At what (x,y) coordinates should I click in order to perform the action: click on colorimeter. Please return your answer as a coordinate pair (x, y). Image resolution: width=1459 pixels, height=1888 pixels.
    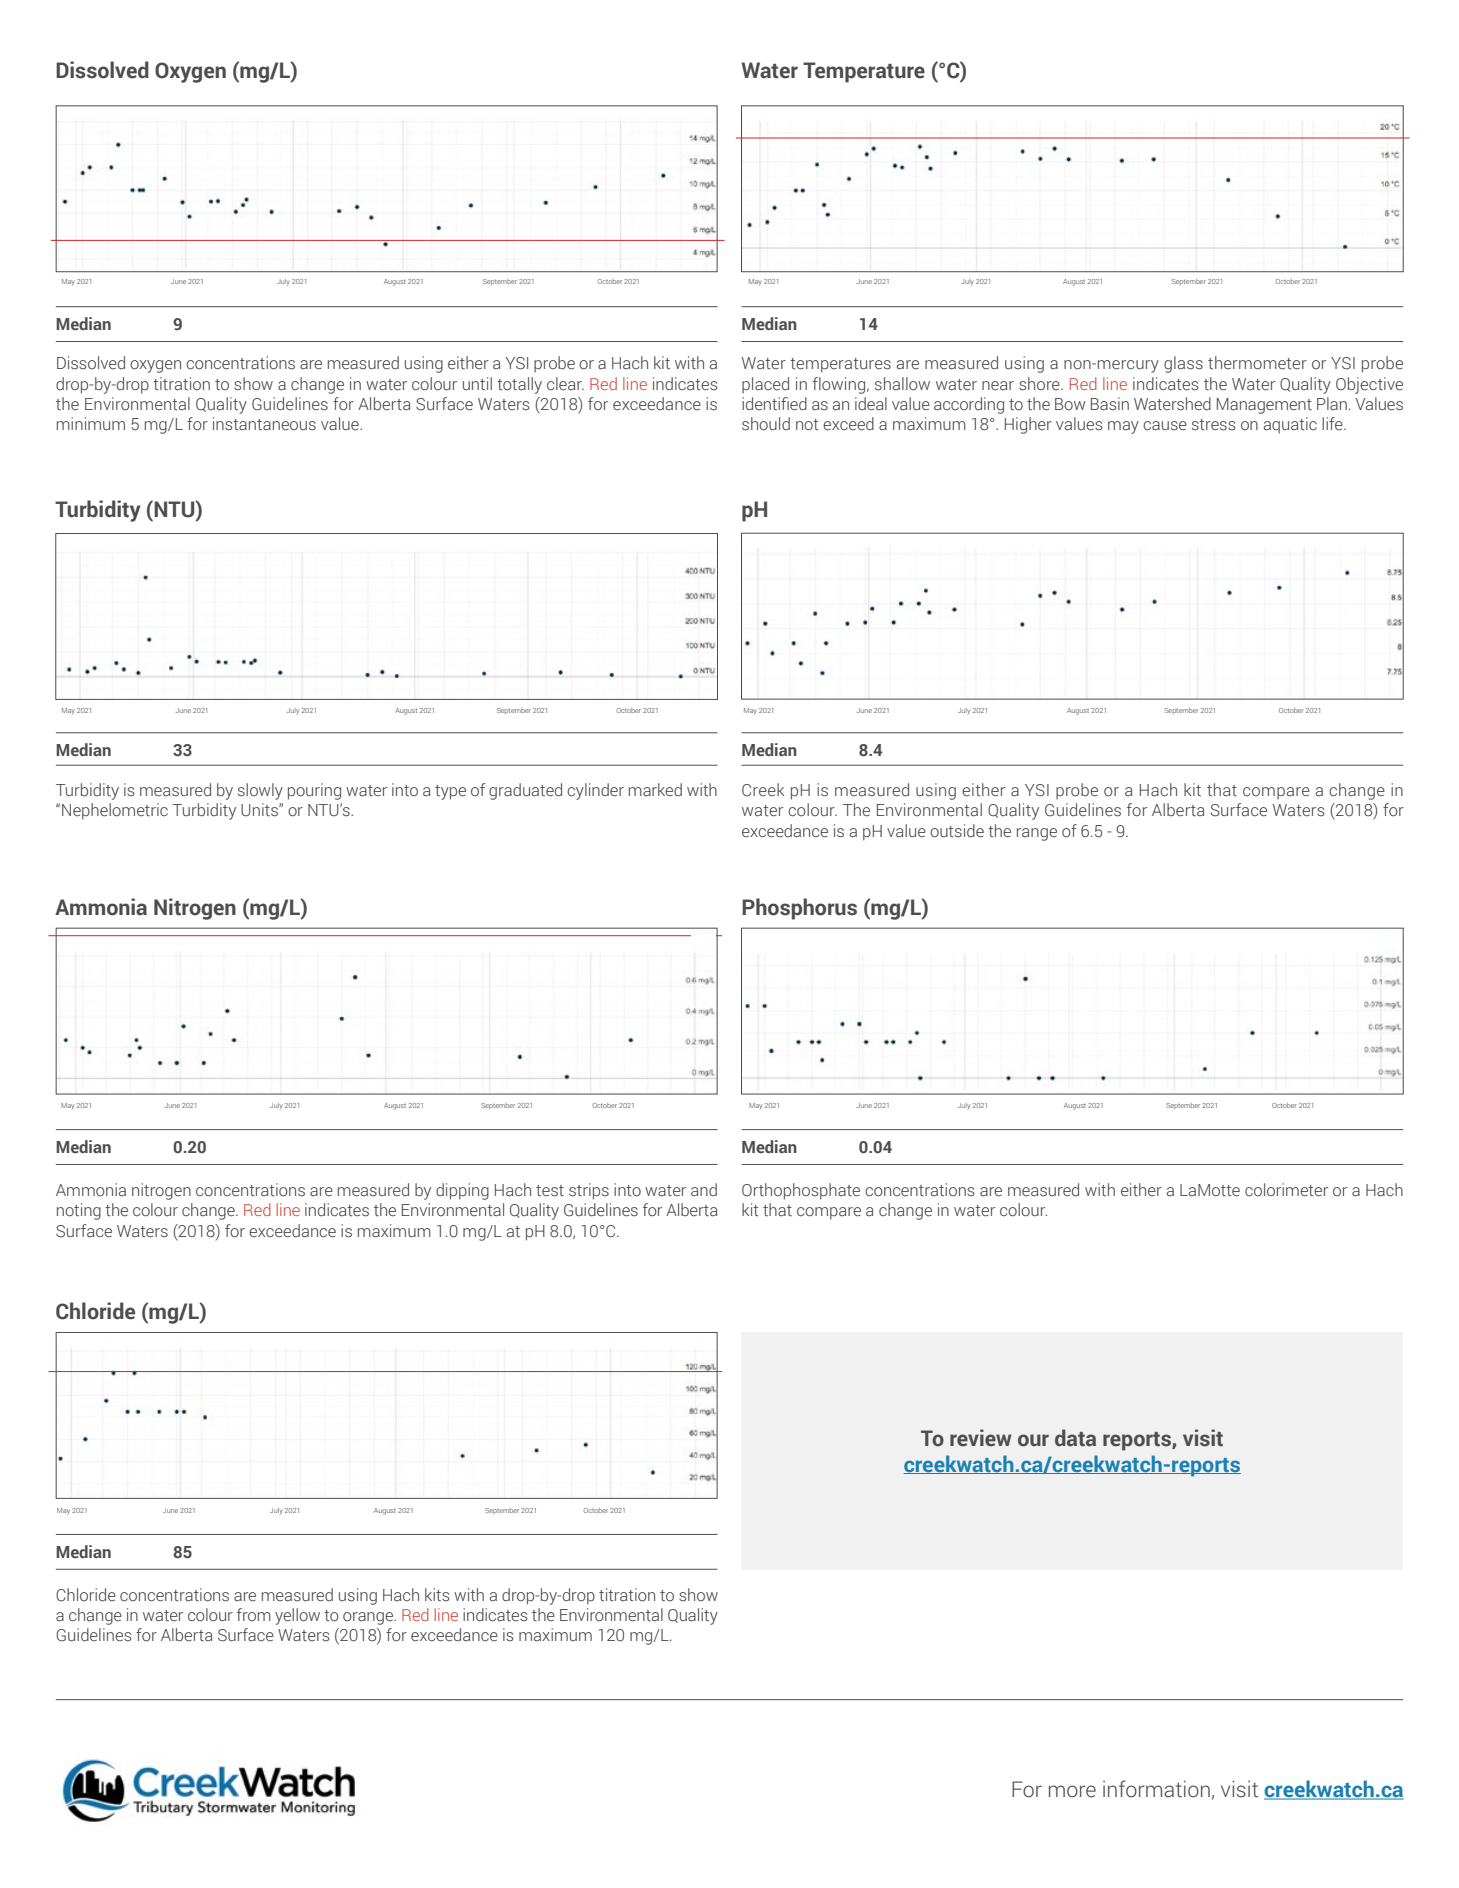
    Looking at the image, I should click on (1286, 1190).
